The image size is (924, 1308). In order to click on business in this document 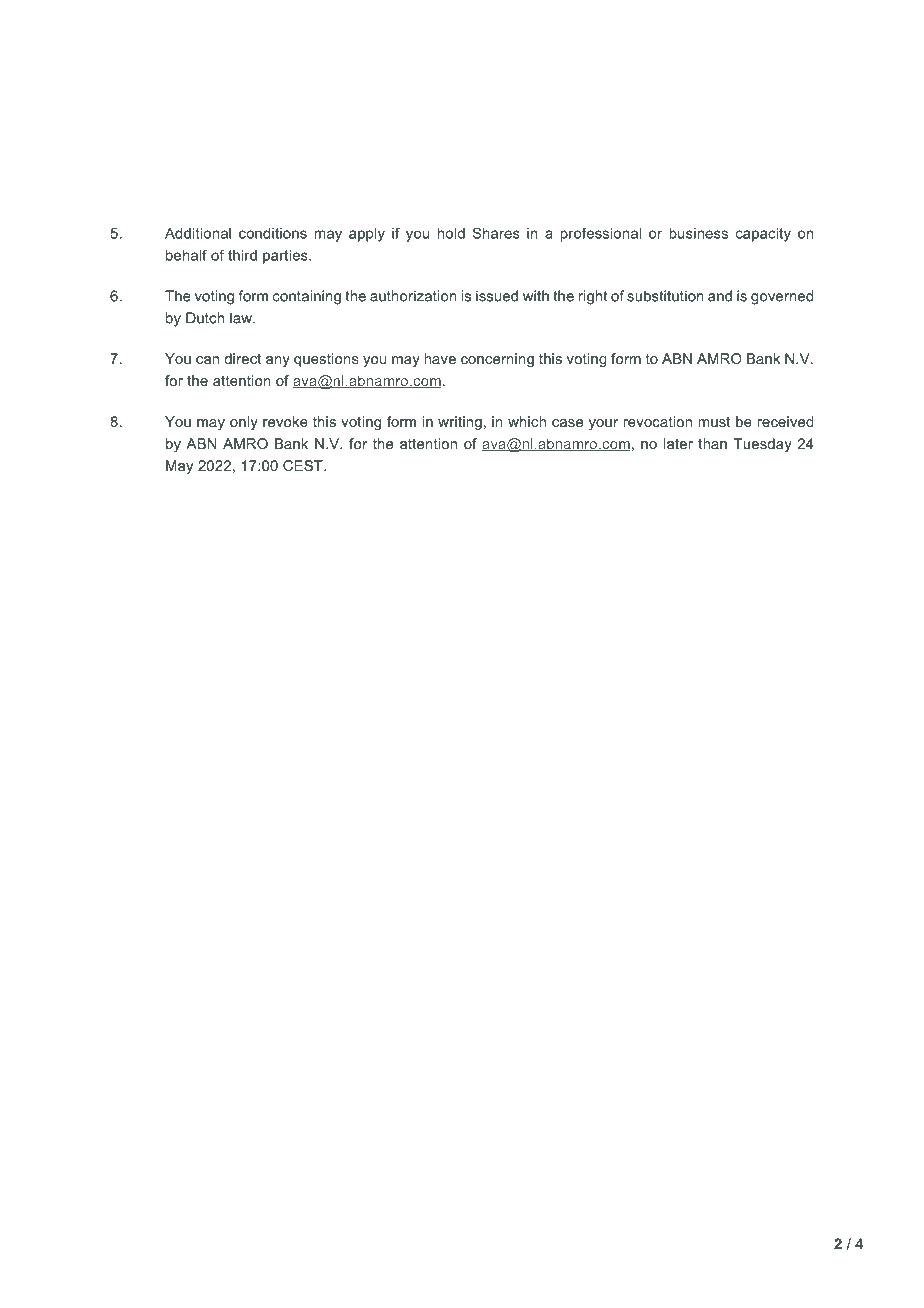, I will do `click(698, 233)`.
